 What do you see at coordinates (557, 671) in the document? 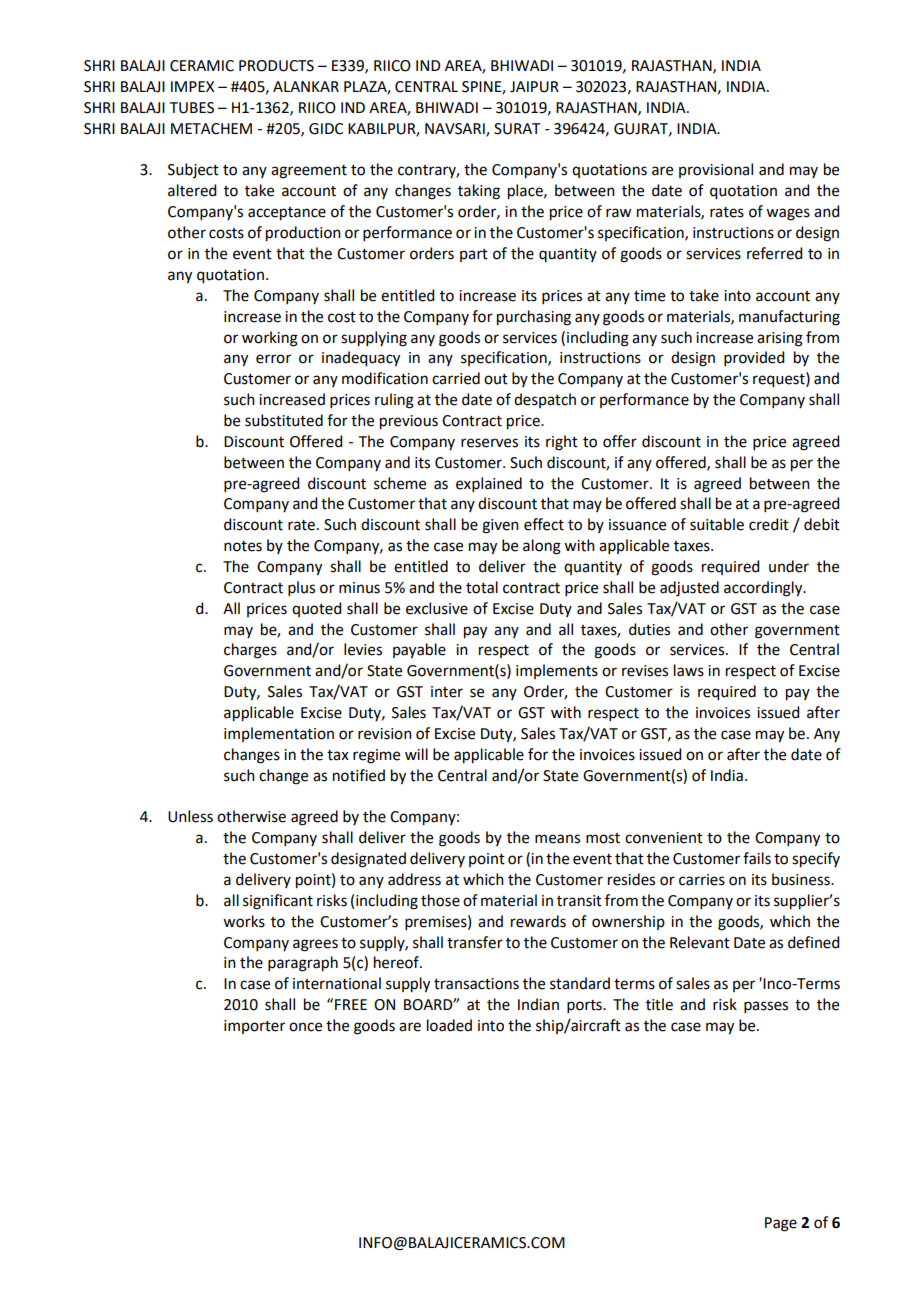
I see `implements` at bounding box center [557, 671].
